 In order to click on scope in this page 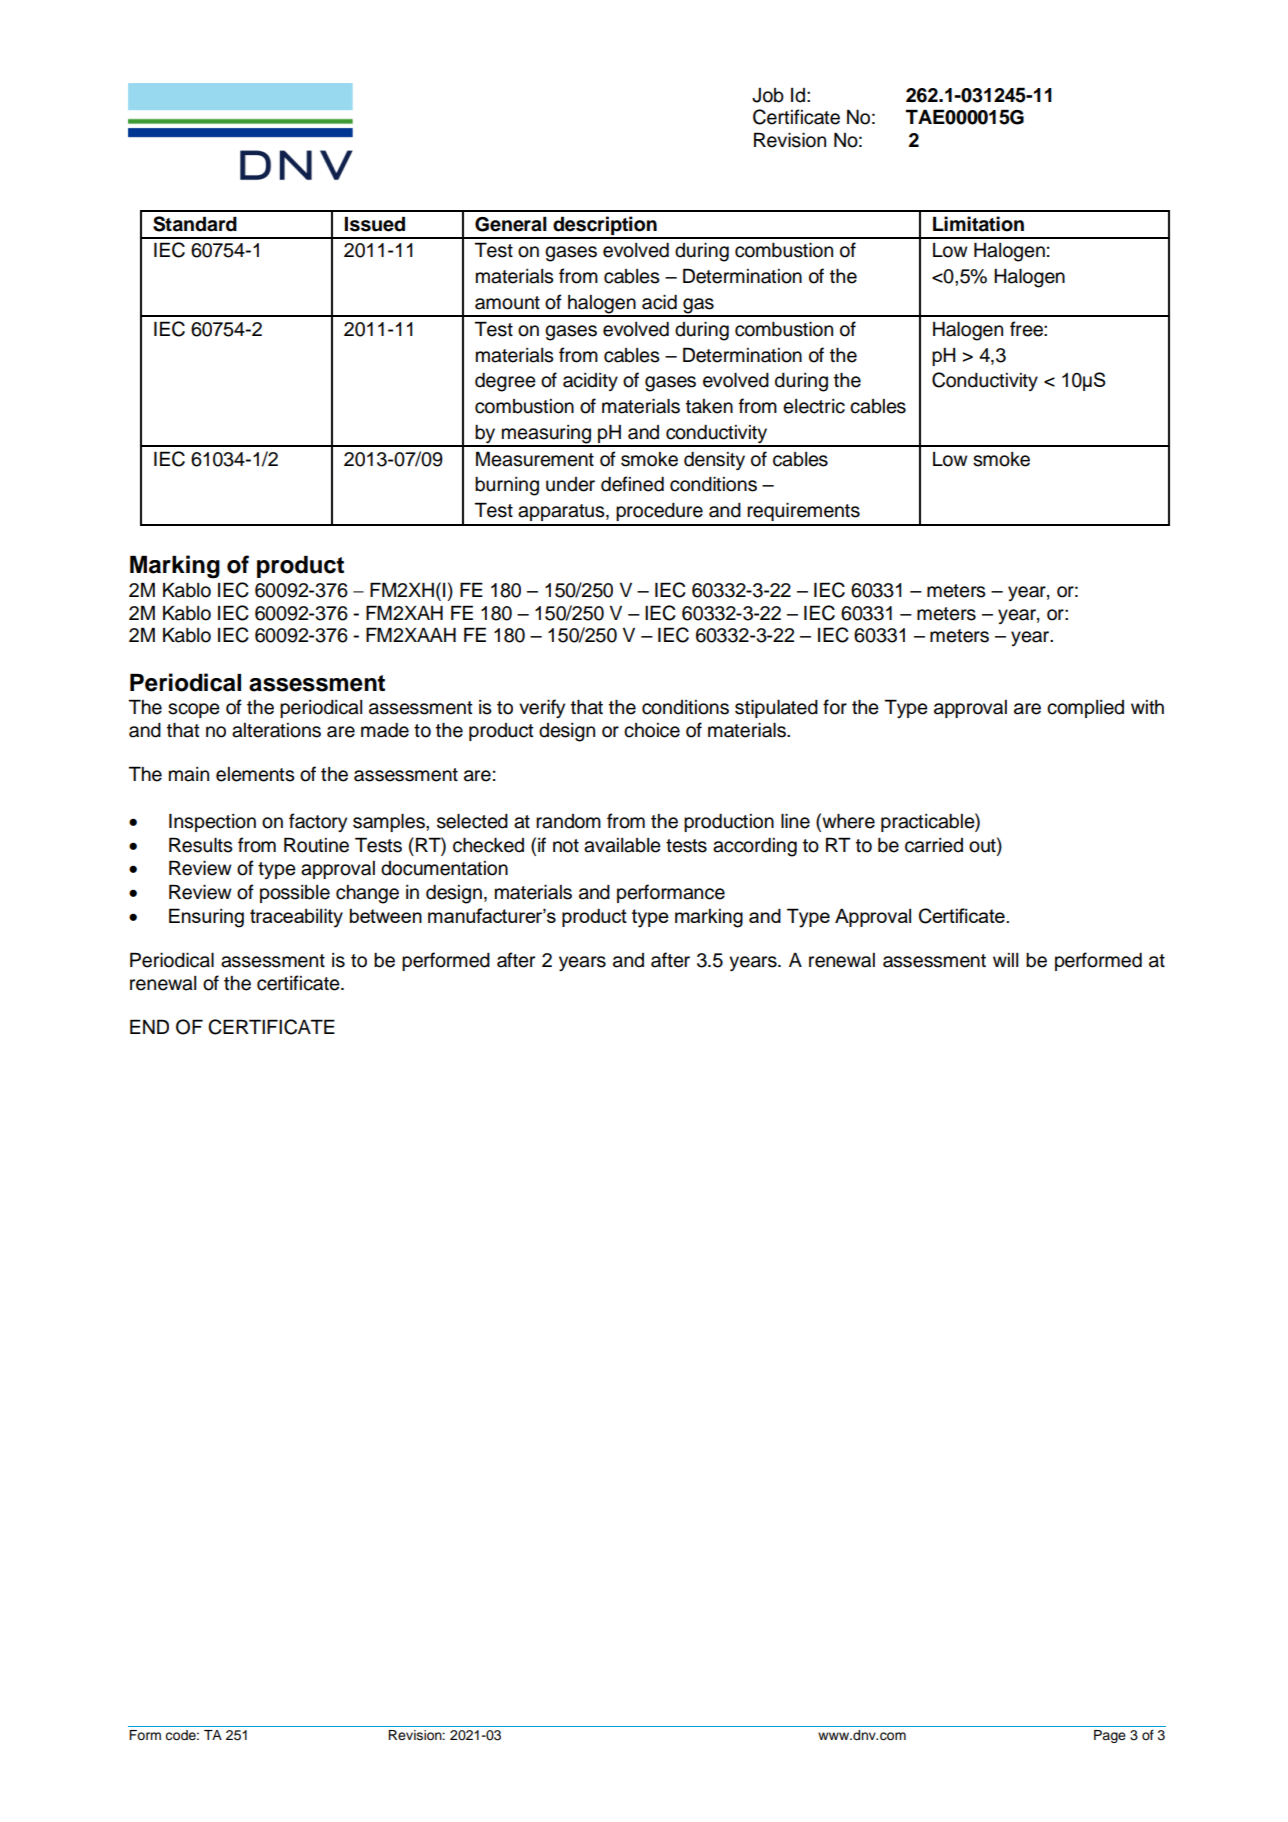, I will do `click(194, 710)`.
